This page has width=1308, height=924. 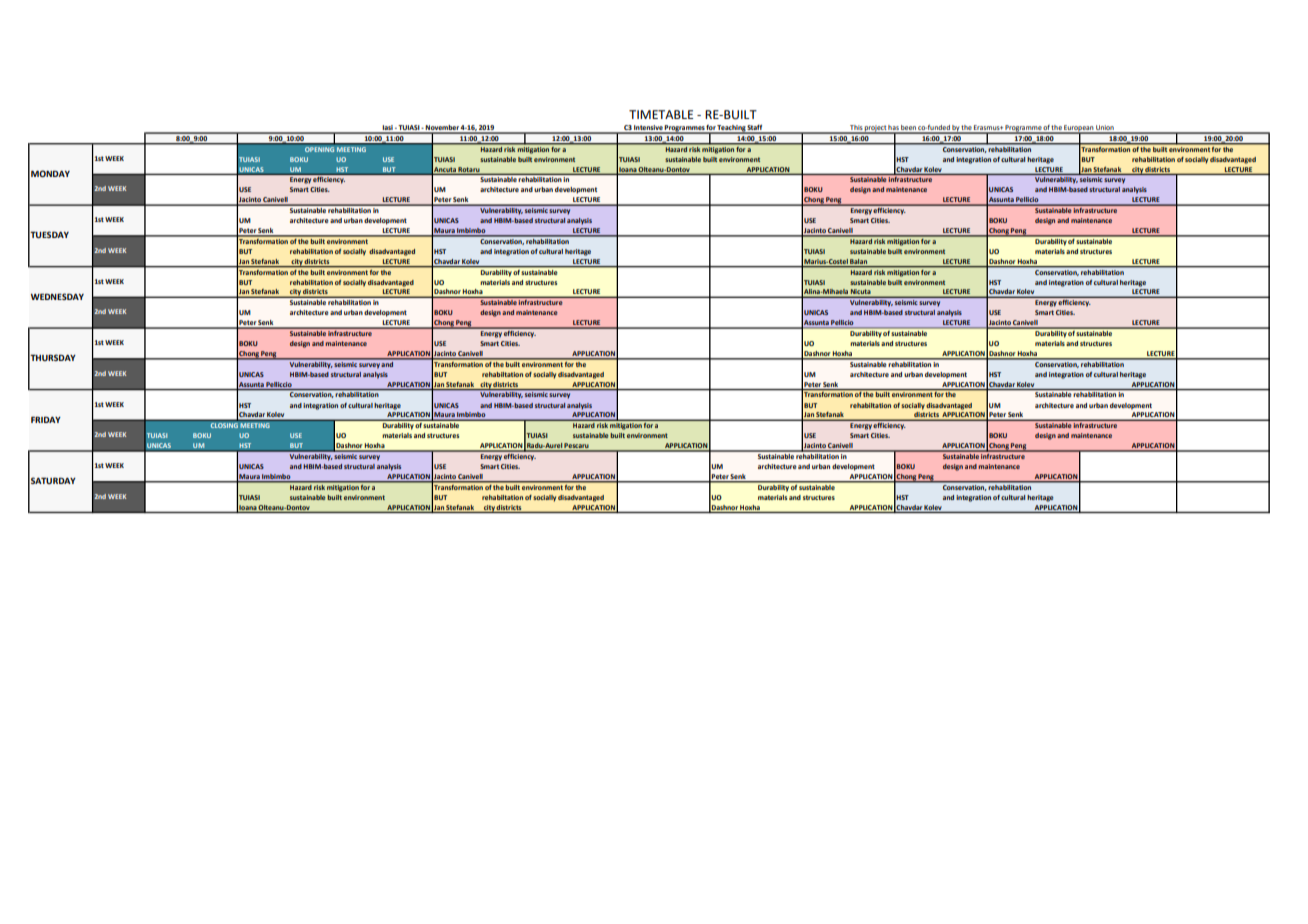 I want to click on been, so click(x=909, y=129).
